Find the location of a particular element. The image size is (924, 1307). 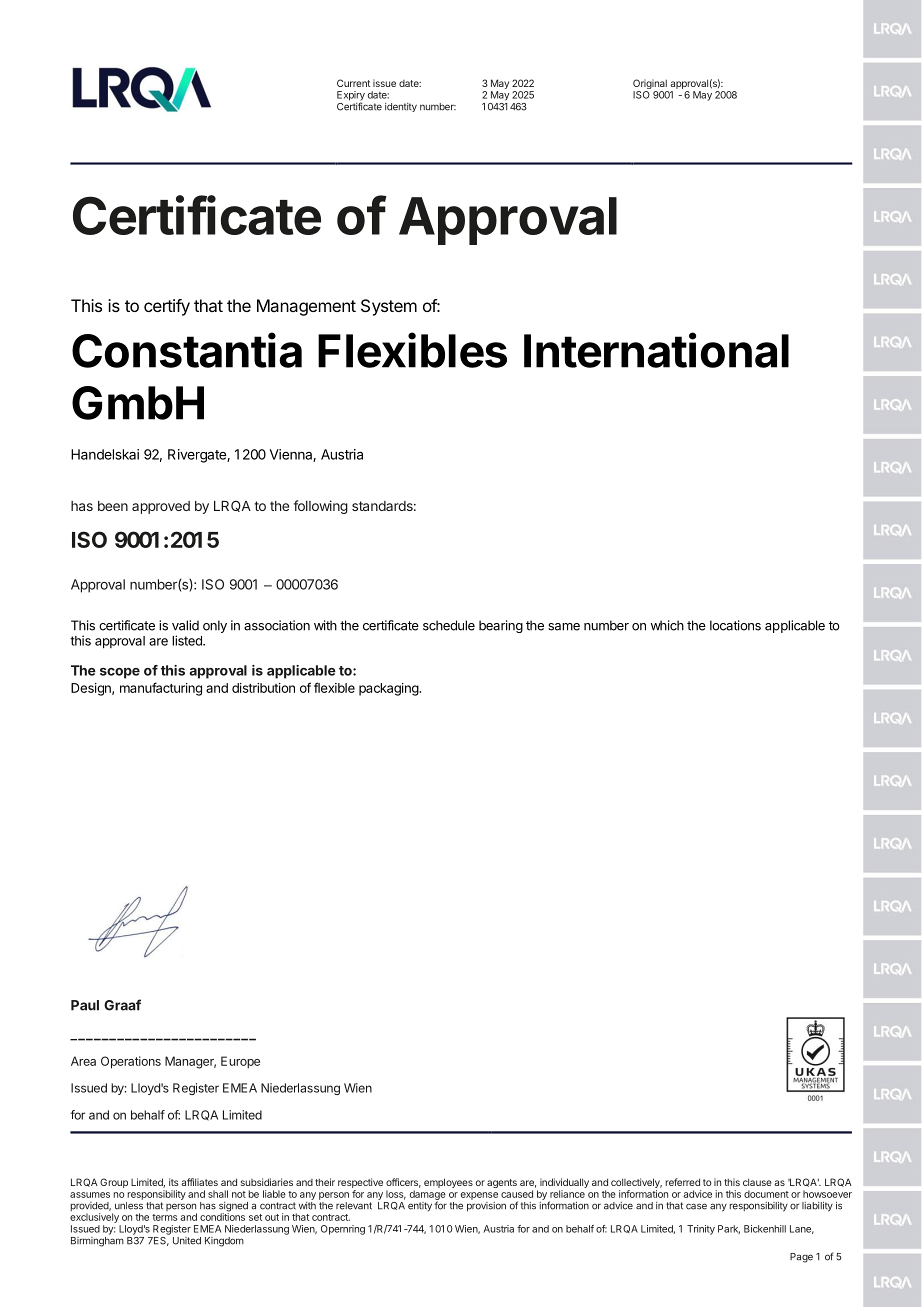

Original is located at coordinates (651, 85).
